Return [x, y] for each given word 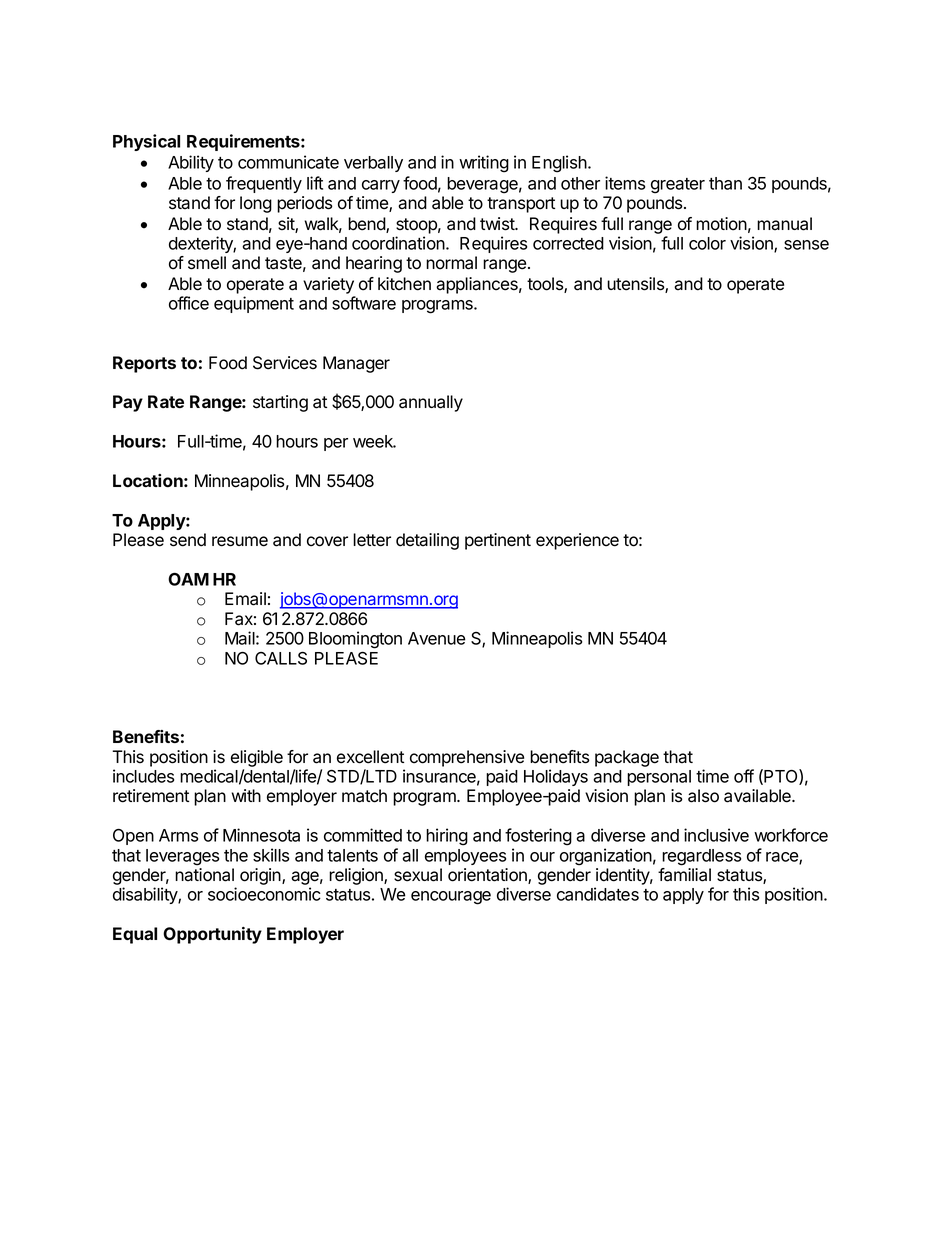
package [627, 758]
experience [577, 541]
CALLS [281, 658]
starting [280, 403]
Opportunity [212, 935]
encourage [451, 898]
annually [431, 403]
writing [484, 164]
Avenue [437, 638]
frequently [264, 184]
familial [684, 875]
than [725, 183]
